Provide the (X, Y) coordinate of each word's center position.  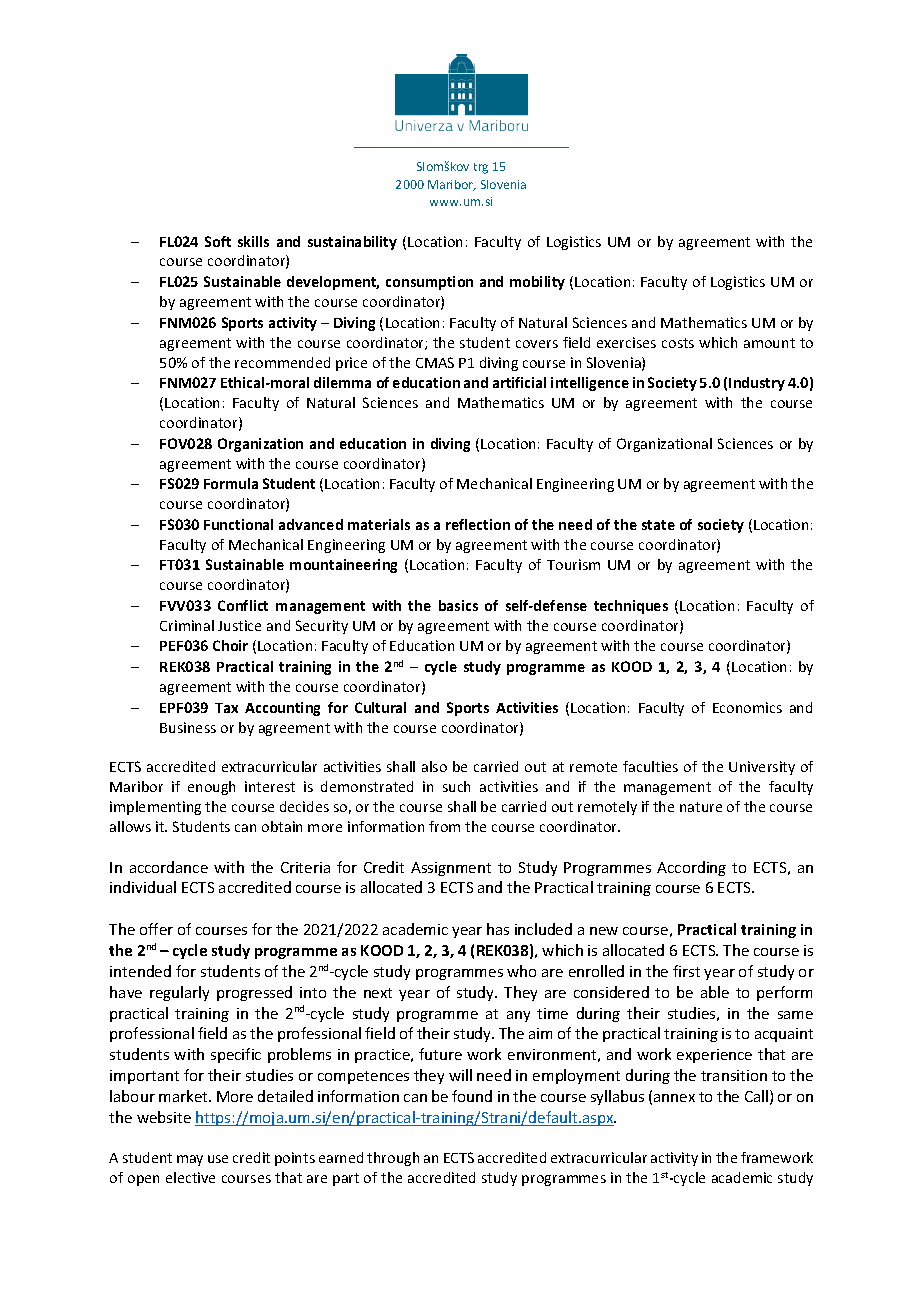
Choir (230, 645)
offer (156, 929)
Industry (757, 384)
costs (678, 343)
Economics (747, 707)
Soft (218, 241)
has (498, 929)
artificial (519, 382)
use (218, 1159)
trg (481, 168)
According (691, 868)
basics (458, 605)
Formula (231, 483)
